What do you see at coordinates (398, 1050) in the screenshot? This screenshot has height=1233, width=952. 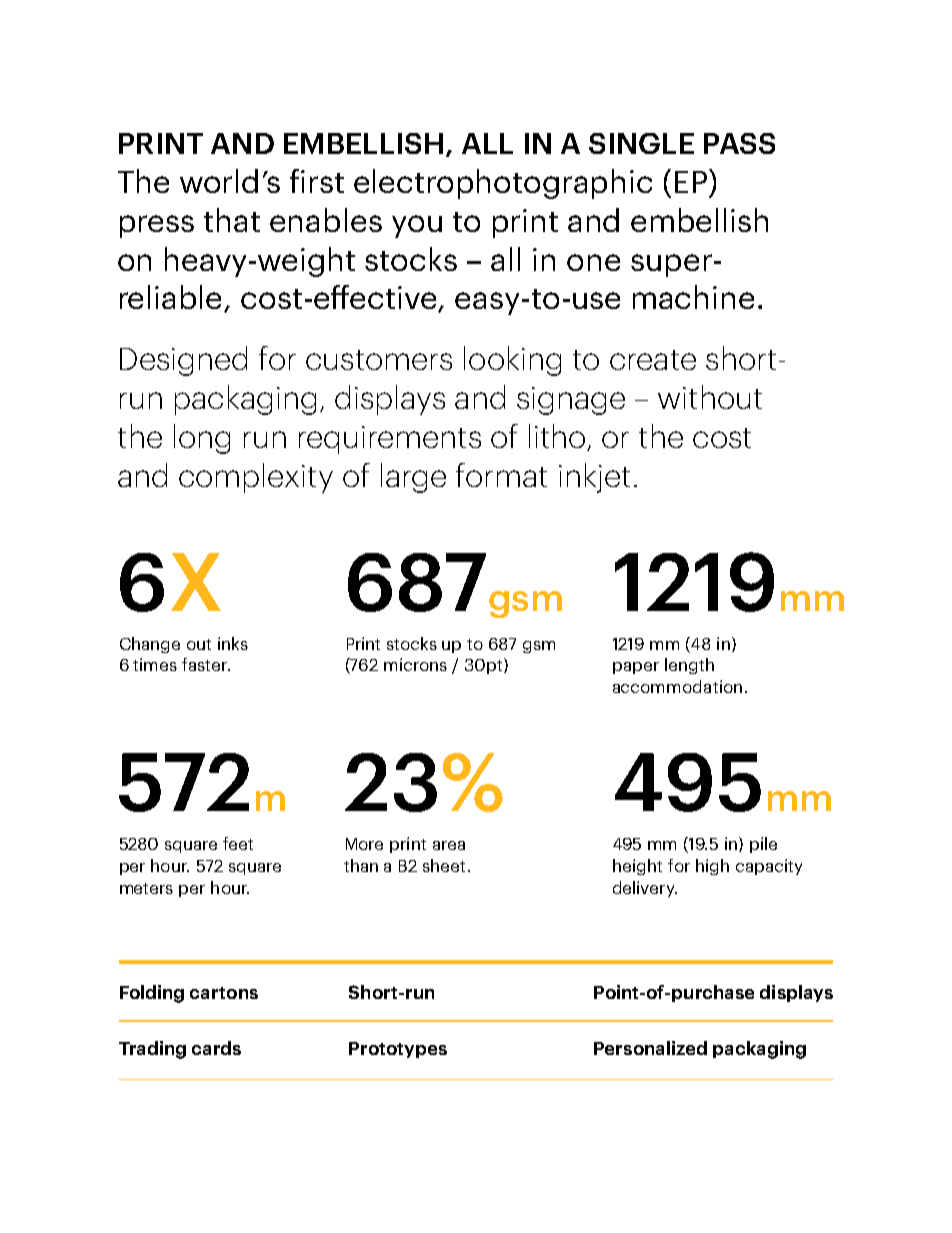 I see `Prototypes` at bounding box center [398, 1050].
